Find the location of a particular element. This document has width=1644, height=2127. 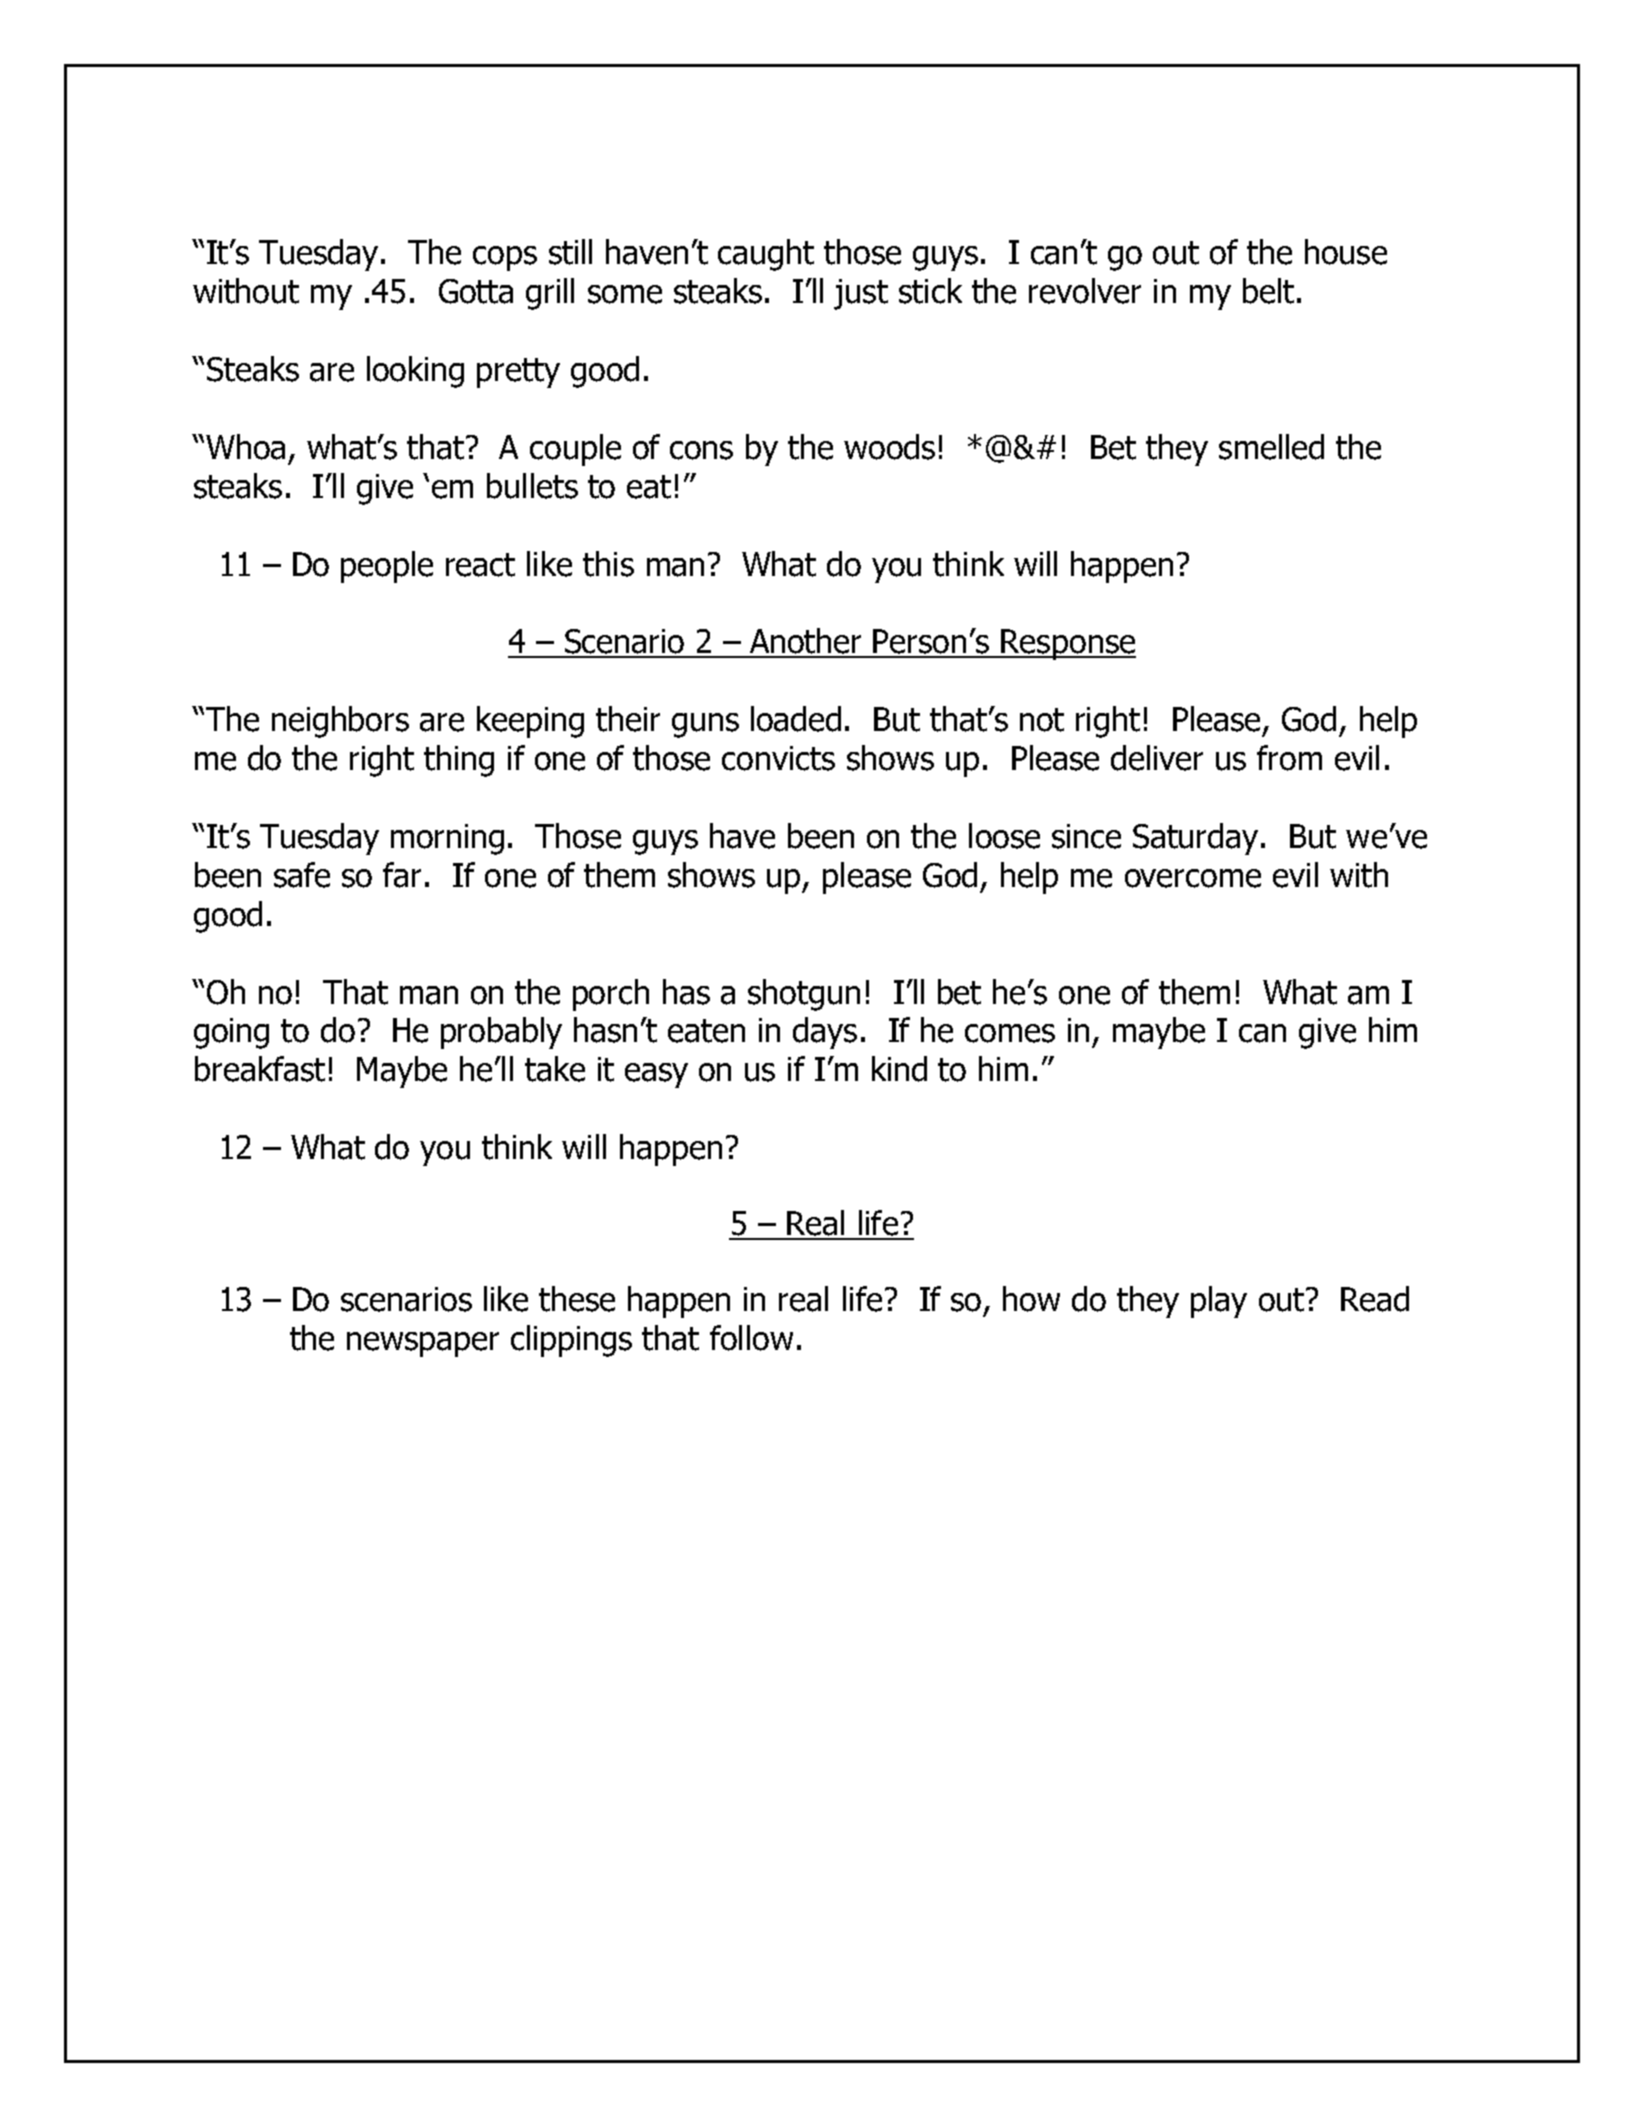

newspaper is located at coordinates (423, 1344).
